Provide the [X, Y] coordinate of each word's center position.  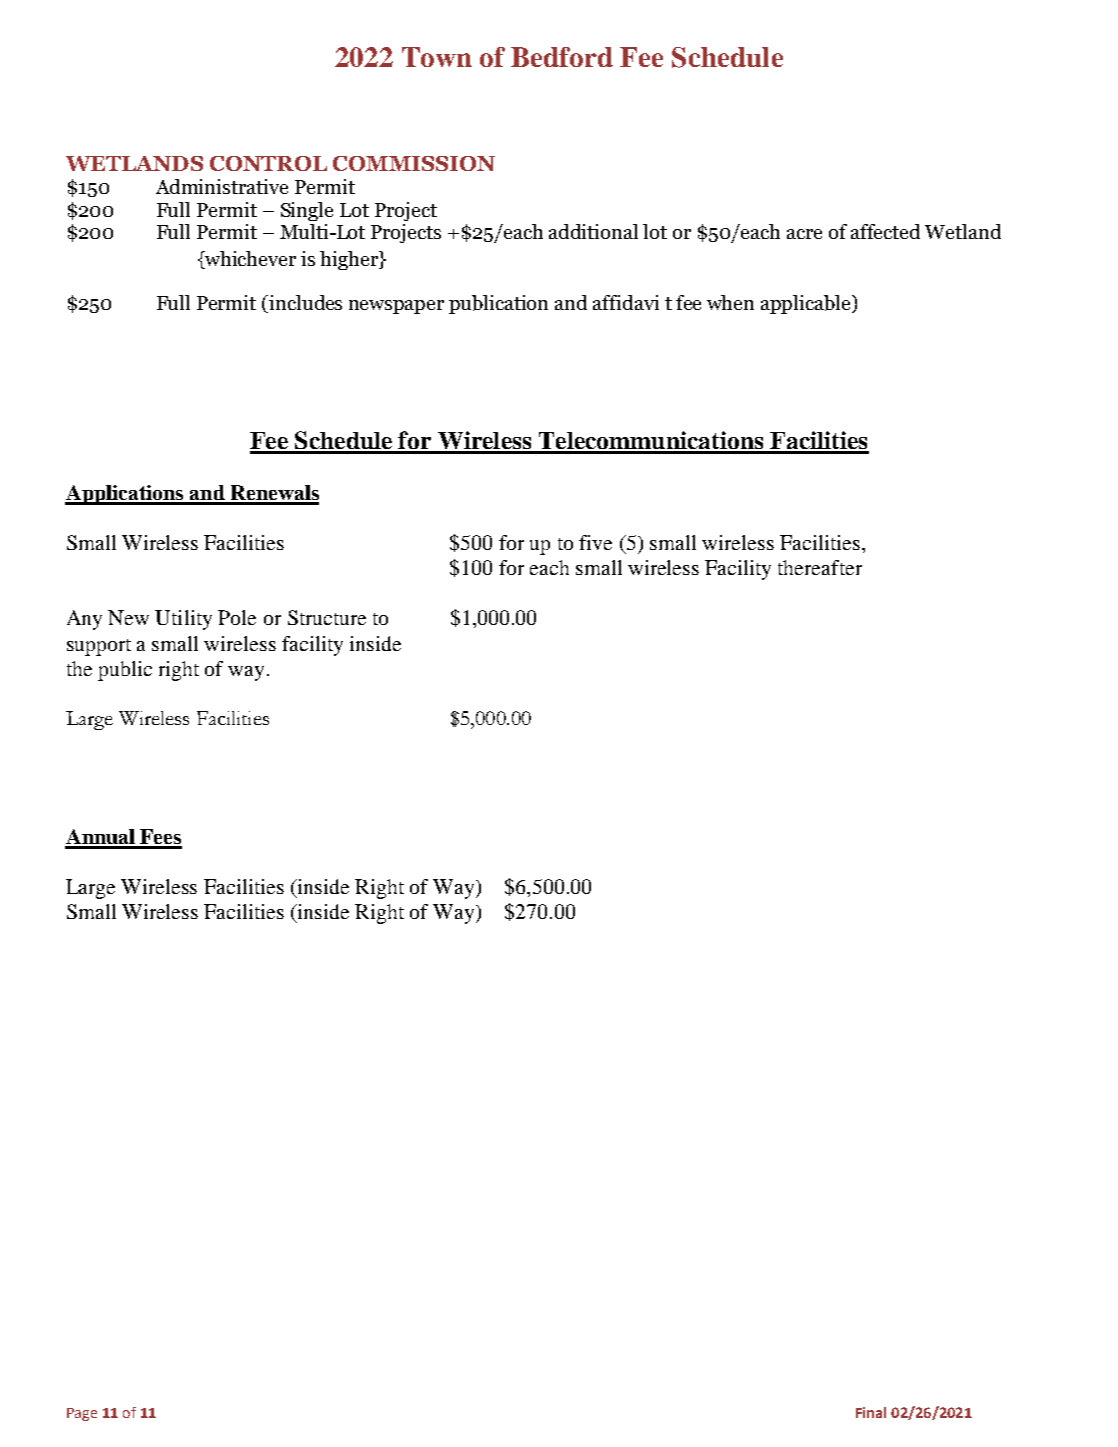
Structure [327, 617]
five [595, 542]
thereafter [820, 567]
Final [871, 1412]
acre [804, 234]
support [99, 647]
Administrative [222, 186]
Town [437, 57]
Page [82, 1414]
